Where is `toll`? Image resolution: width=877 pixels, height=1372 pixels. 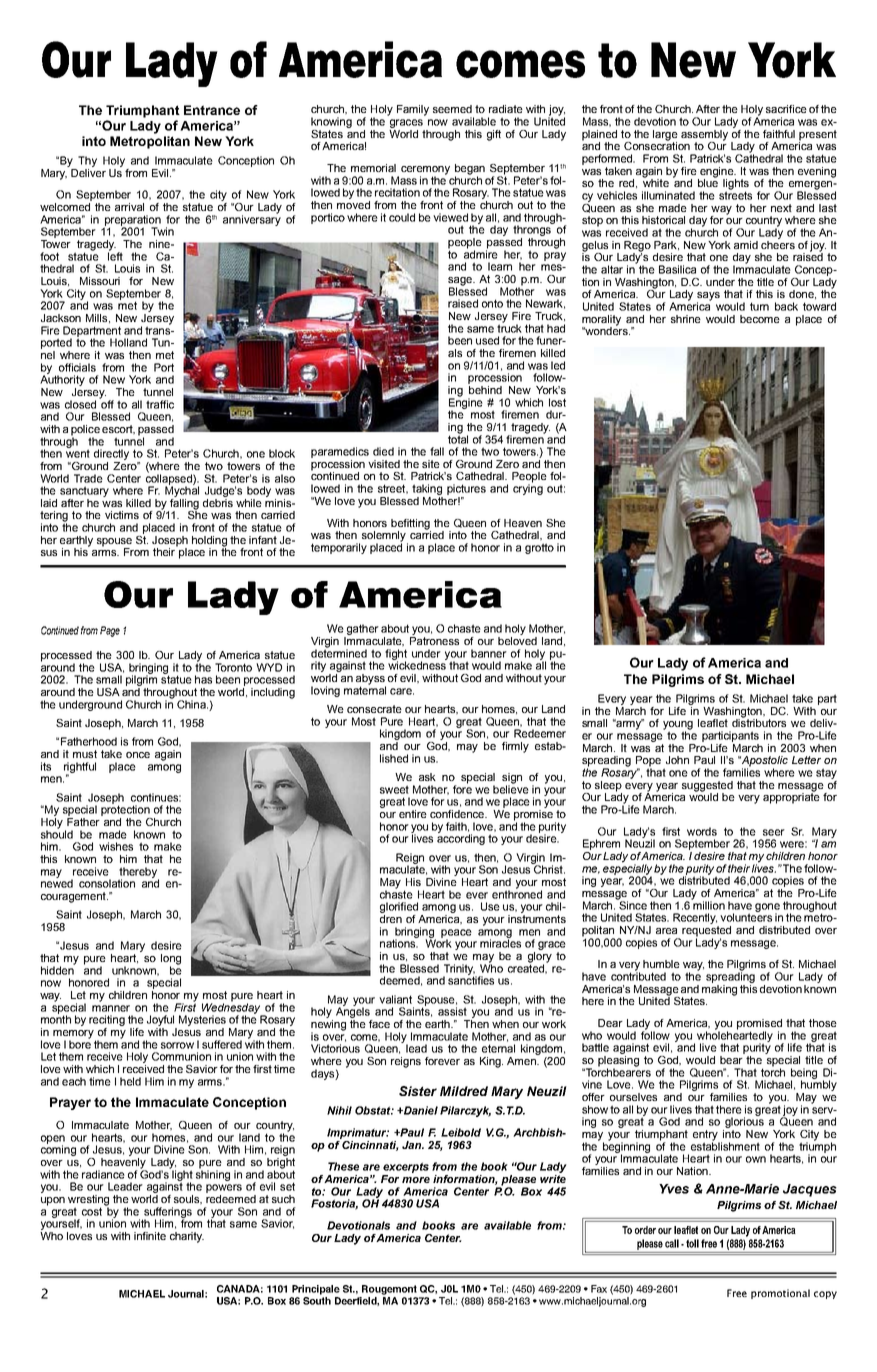
toll is located at coordinates (692, 1243).
